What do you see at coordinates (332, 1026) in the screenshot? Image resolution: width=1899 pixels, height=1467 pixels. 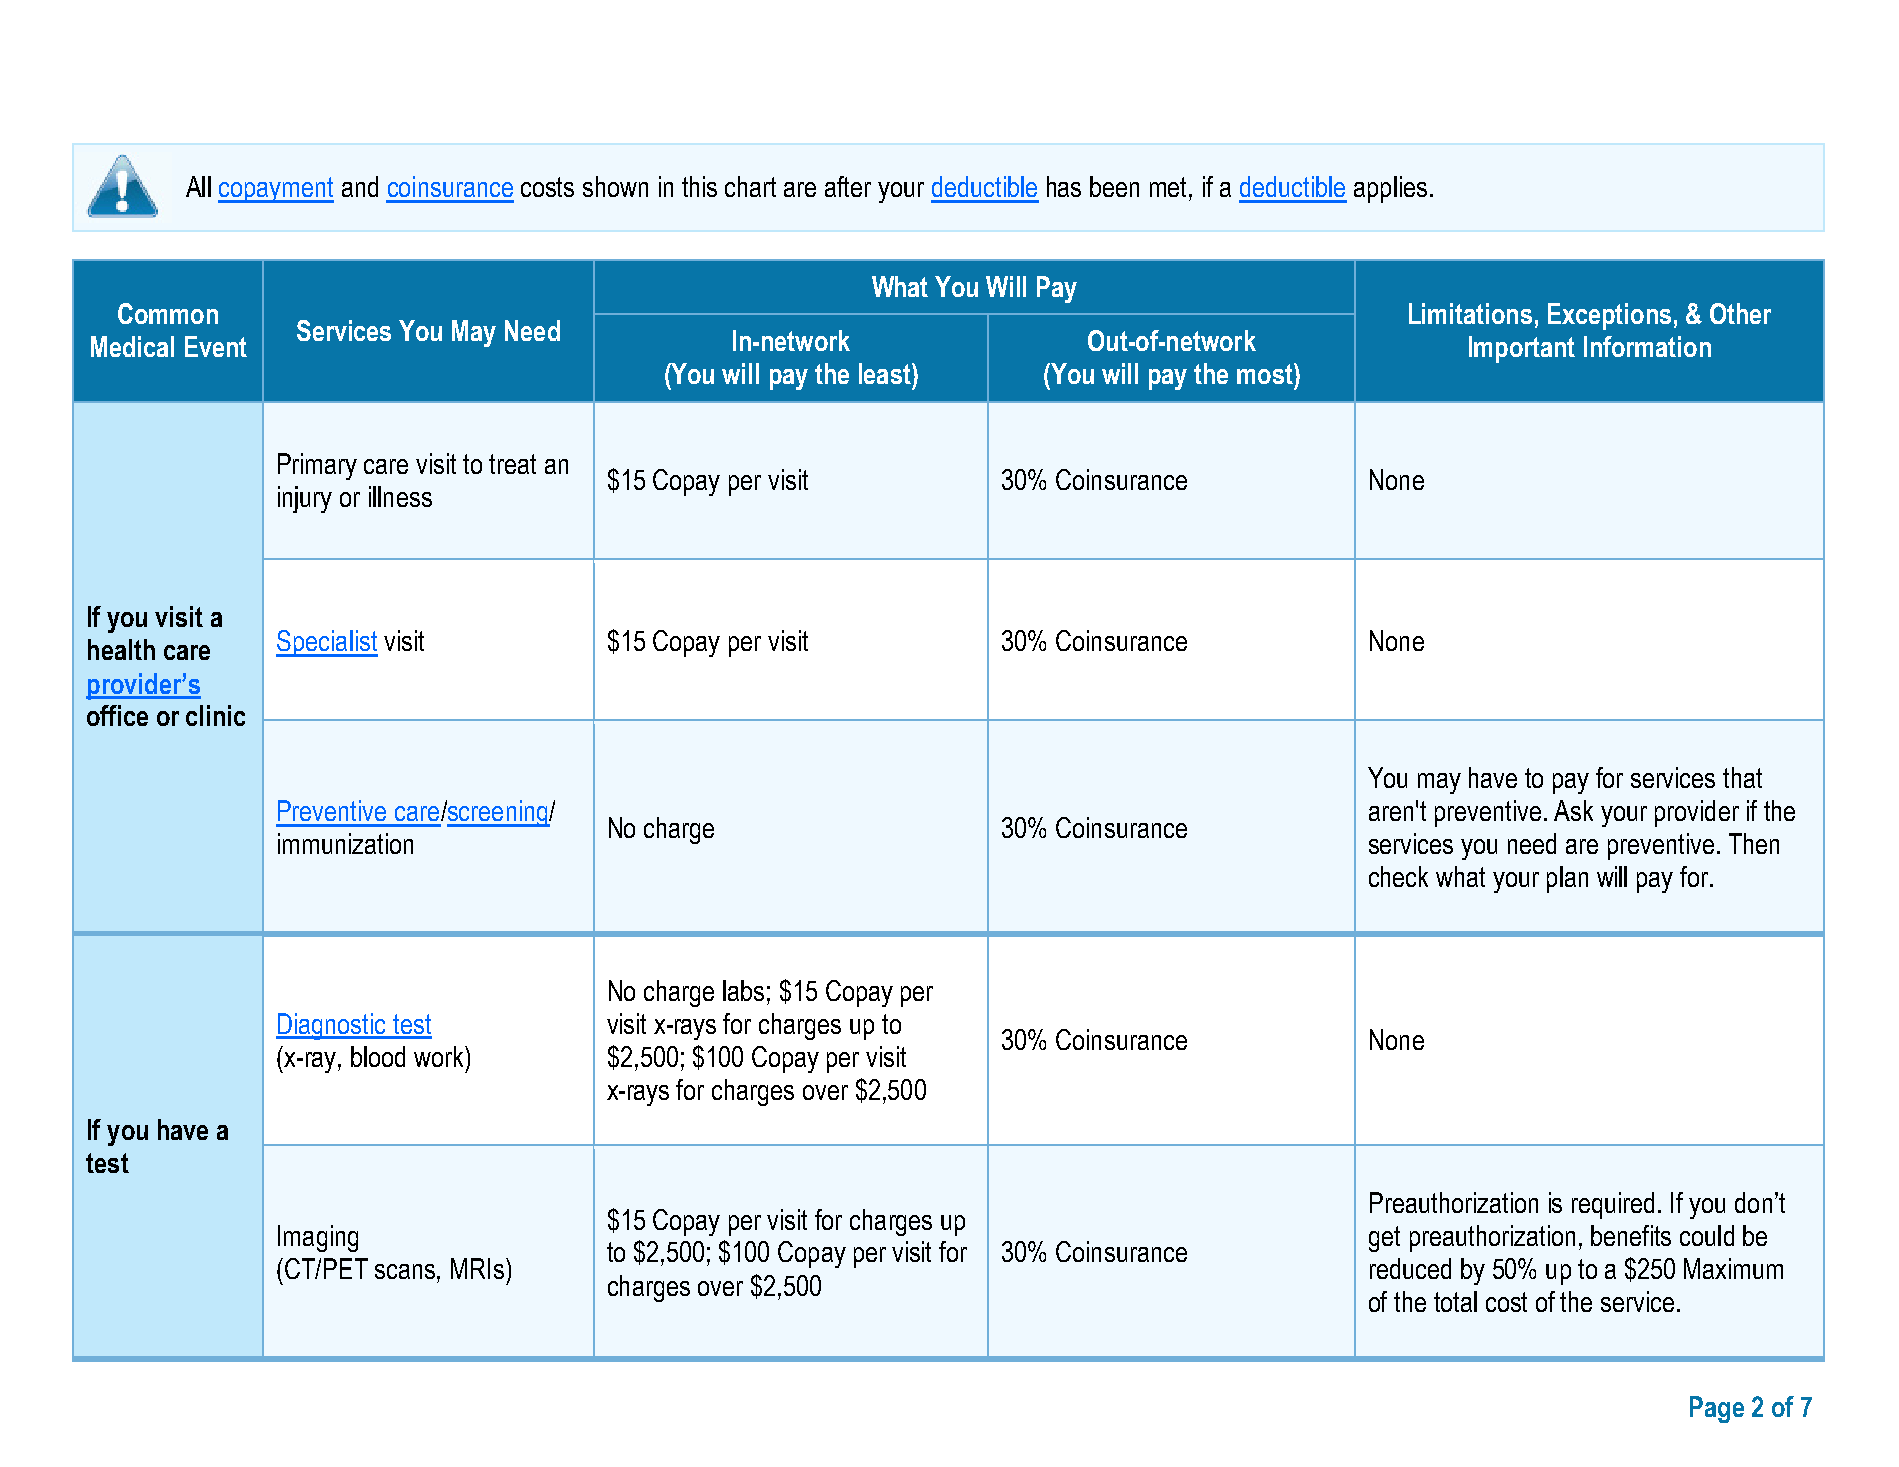 I see `Diagnostic` at bounding box center [332, 1026].
